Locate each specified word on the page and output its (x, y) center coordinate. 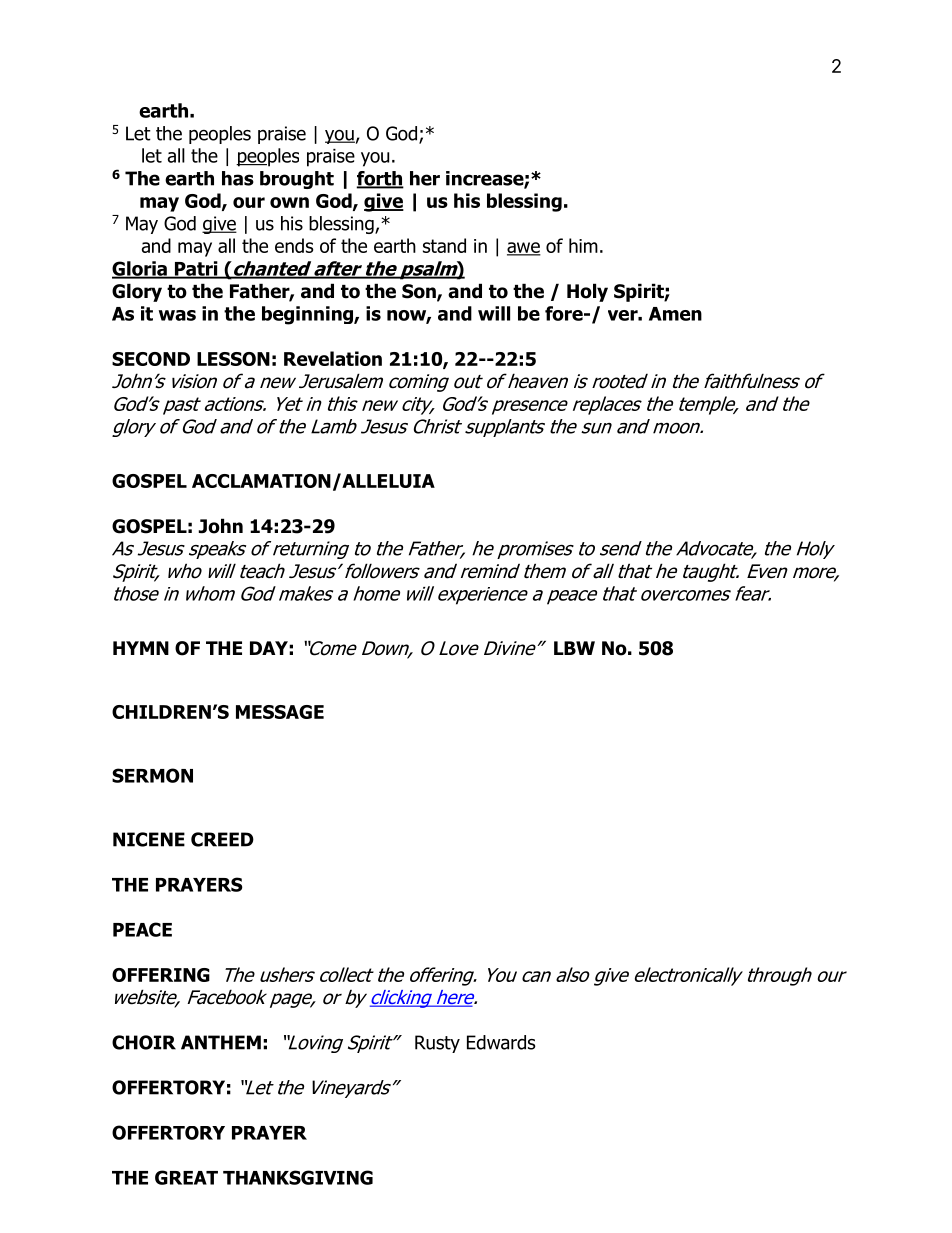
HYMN (141, 648)
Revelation (333, 358)
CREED (222, 839)
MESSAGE (280, 712)
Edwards (501, 1042)
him (583, 245)
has (238, 178)
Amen (675, 314)
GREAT (186, 1177)
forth (380, 179)
